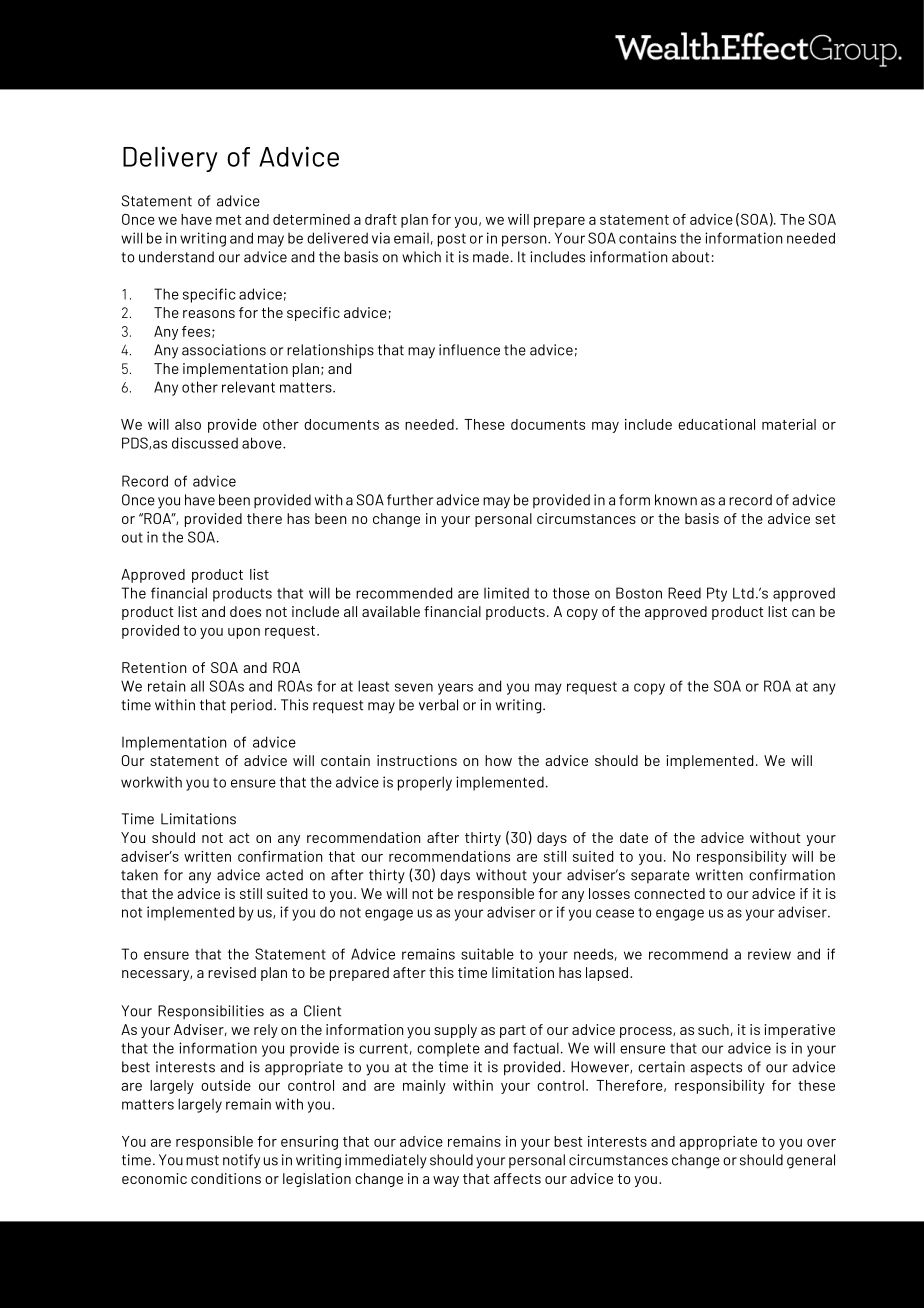  Describe the element at coordinates (517, 1178) in the screenshot. I see `affects` at that location.
